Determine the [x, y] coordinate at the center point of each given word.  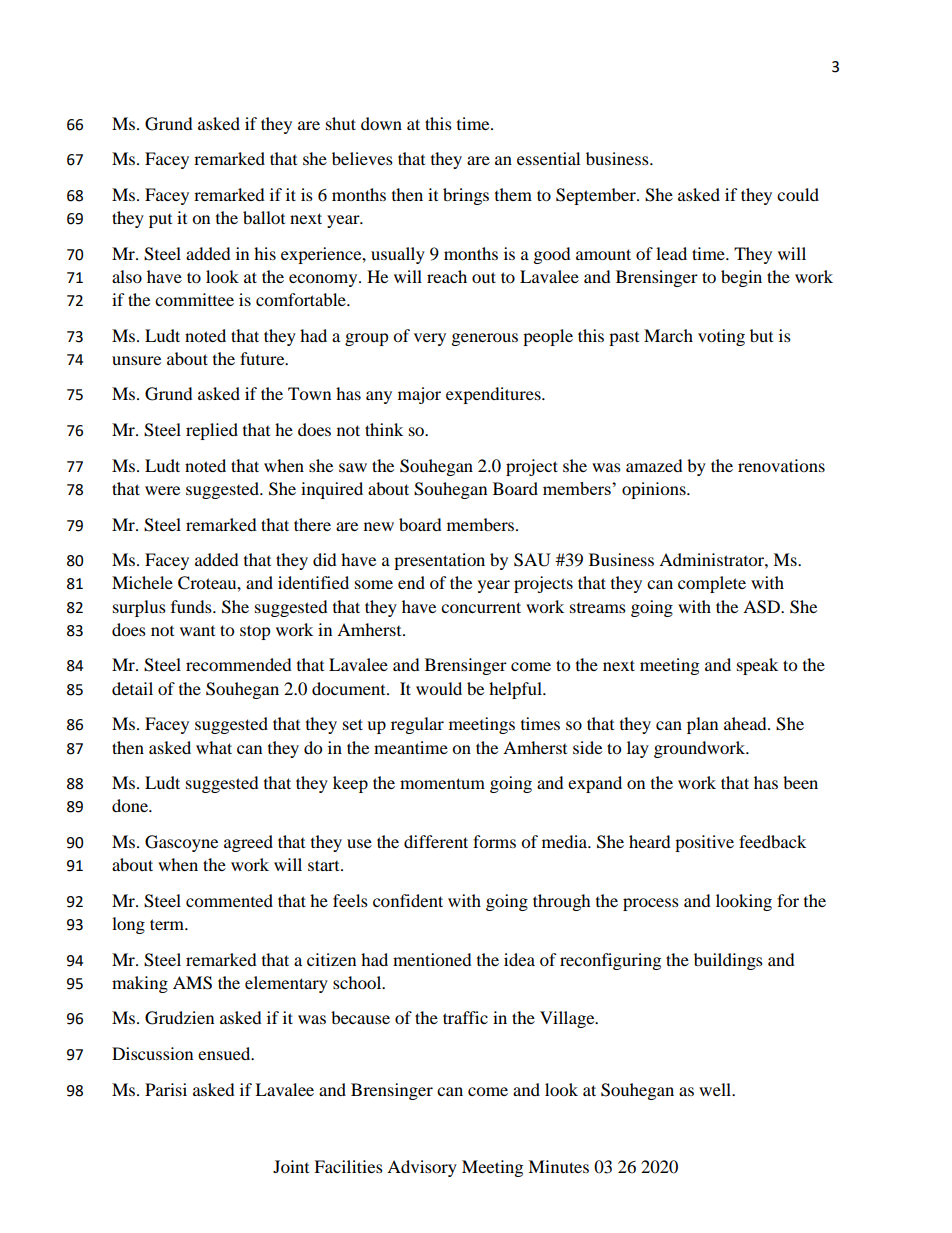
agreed [248, 843]
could [798, 194]
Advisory [422, 1168]
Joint [291, 1166]
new [379, 526]
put [160, 221]
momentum [442, 783]
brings [466, 196]
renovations [781, 465]
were [162, 490]
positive [704, 843]
